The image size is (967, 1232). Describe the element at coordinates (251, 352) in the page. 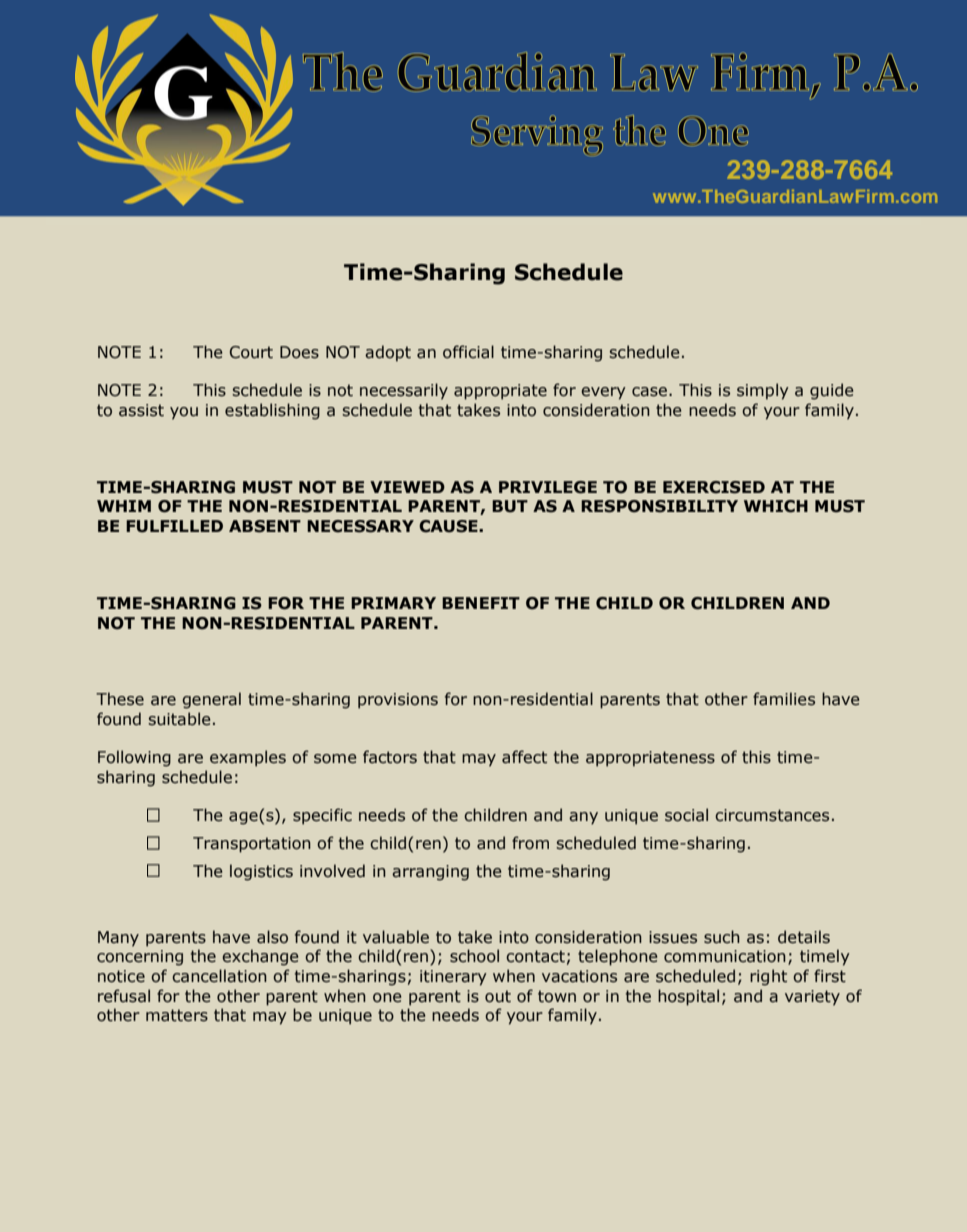

I see `Court` at that location.
